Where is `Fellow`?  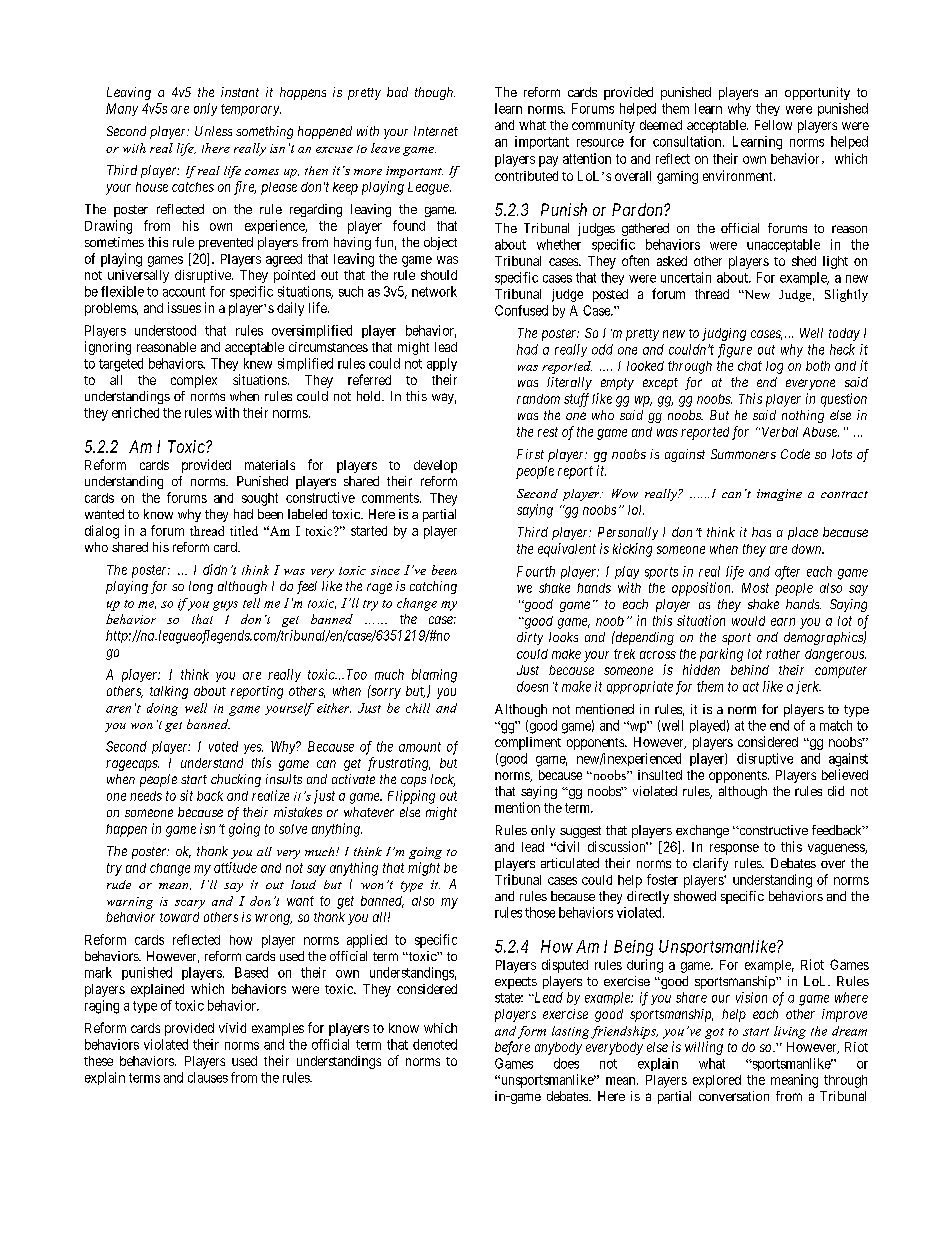 Fellow is located at coordinates (773, 125).
